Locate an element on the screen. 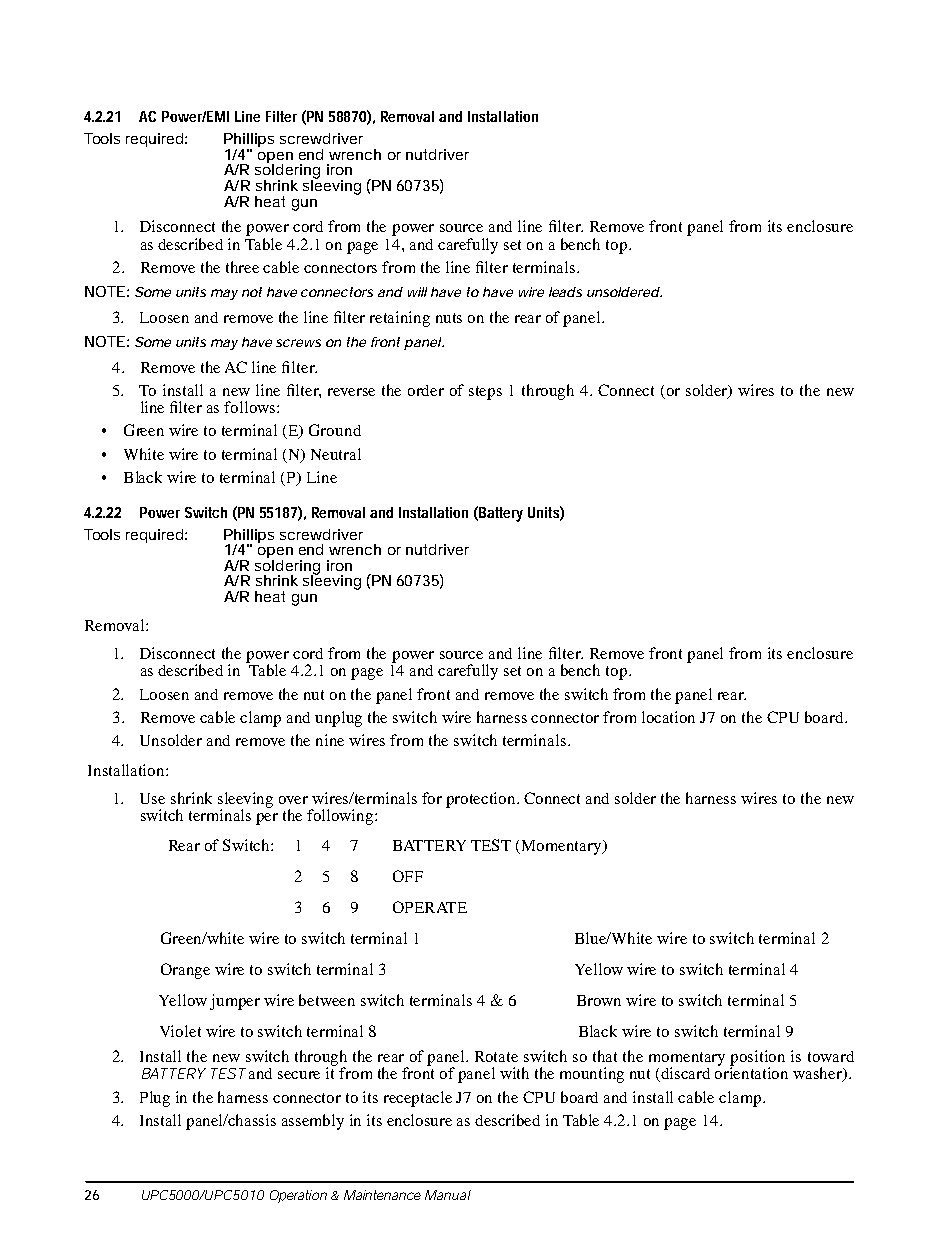 Image resolution: width=952 pixels, height=1233 pixels. Brown is located at coordinates (599, 1000).
